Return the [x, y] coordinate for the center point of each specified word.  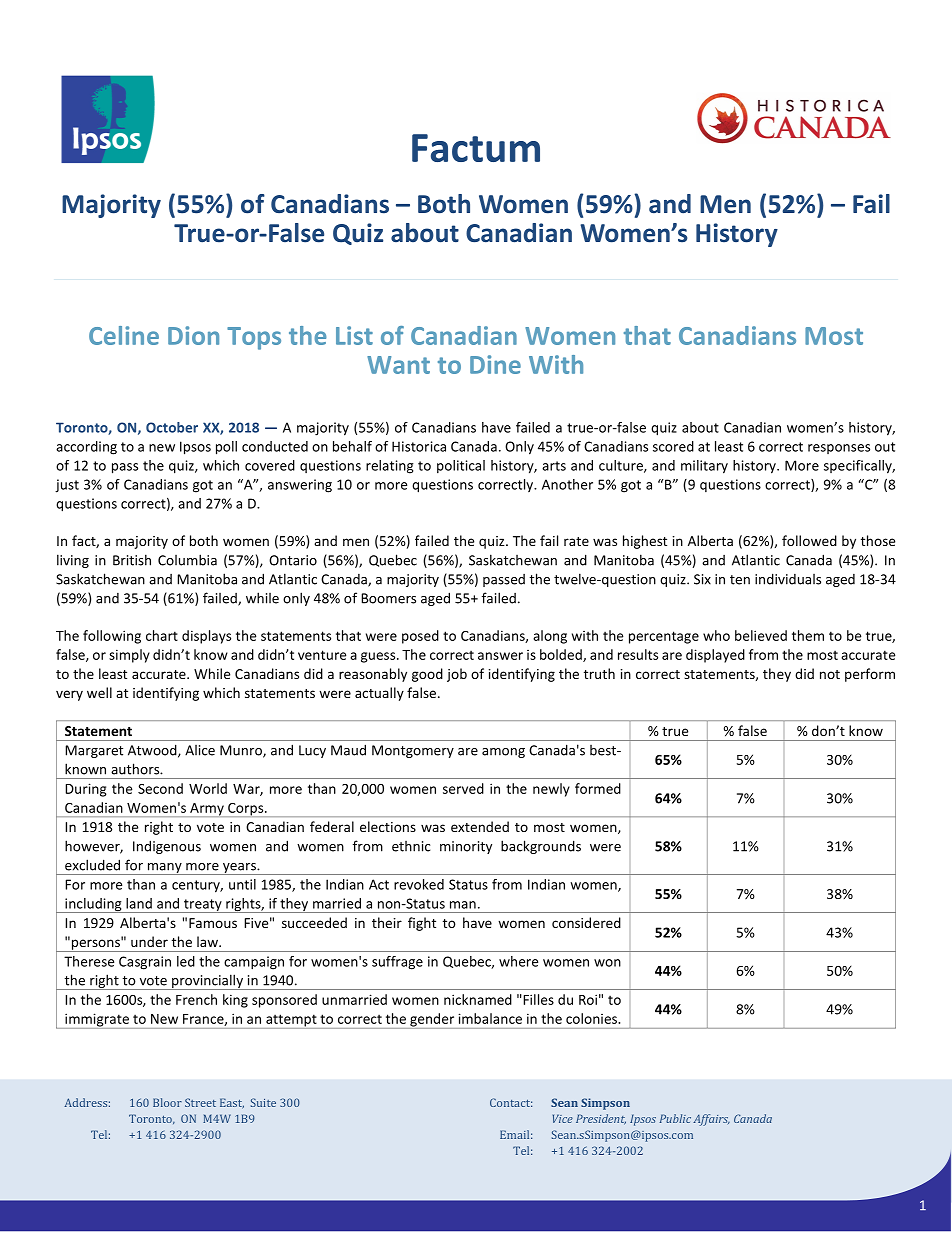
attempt [291, 1021]
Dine [495, 364]
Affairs [711, 1120]
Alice [200, 750]
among [503, 753]
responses [839, 449]
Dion [193, 335]
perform [870, 675]
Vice [563, 1118]
